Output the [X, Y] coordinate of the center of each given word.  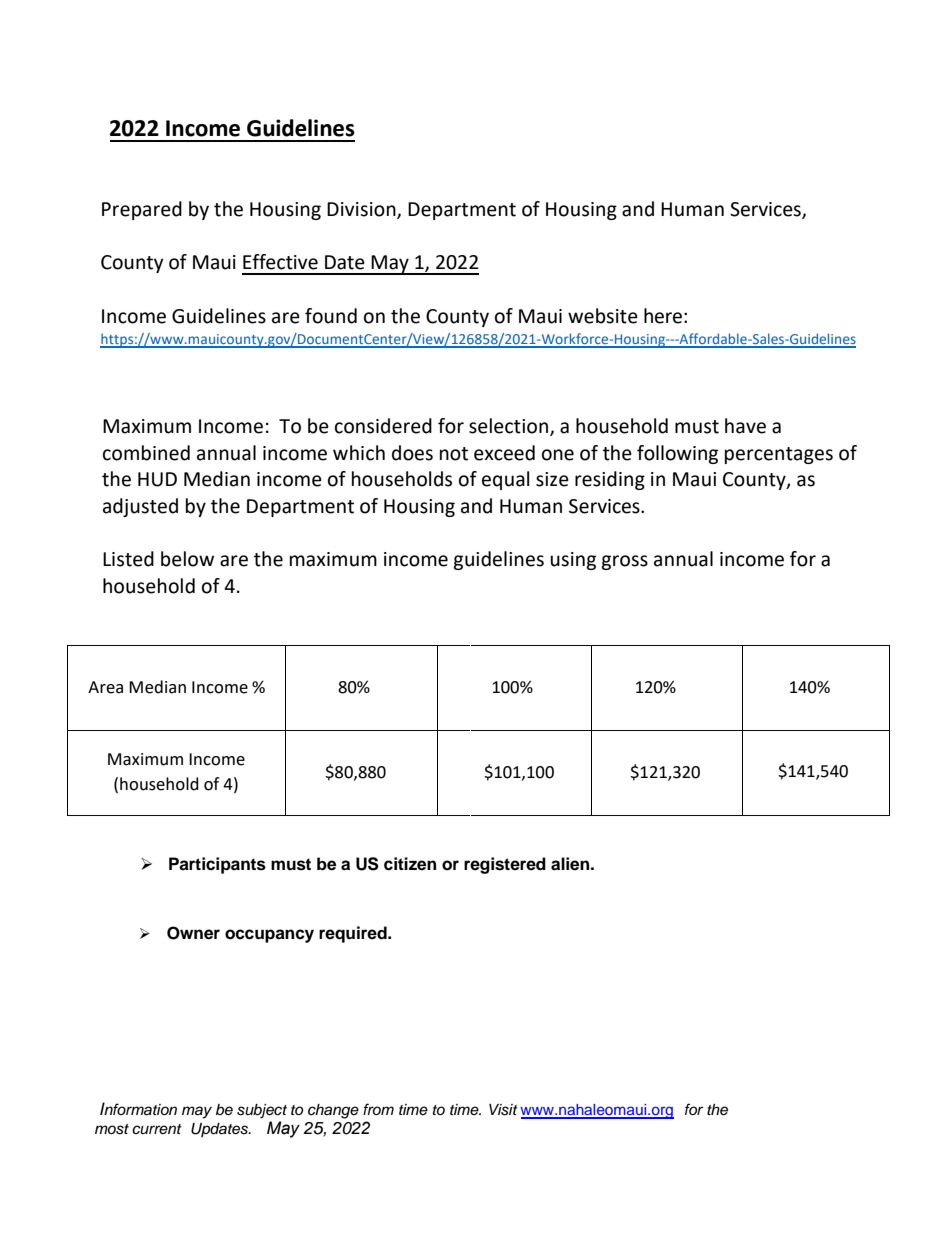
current [157, 1129]
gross [624, 562]
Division [362, 210]
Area [105, 687]
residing [610, 480]
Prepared [142, 210]
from [378, 1109]
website [603, 316]
